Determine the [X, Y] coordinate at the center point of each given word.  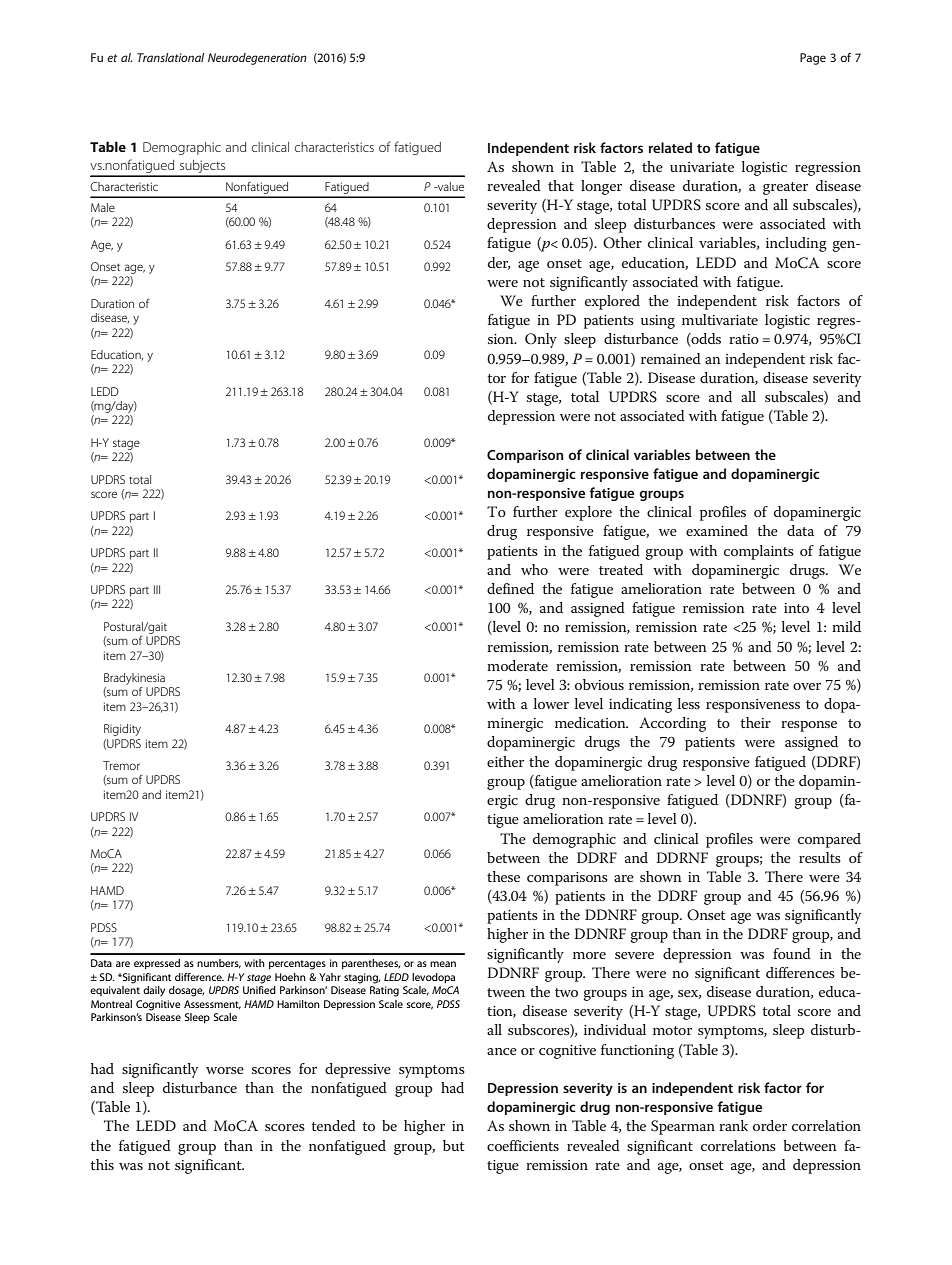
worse [225, 1070]
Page [813, 59]
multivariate [720, 319]
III [157, 589]
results [820, 857]
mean [443, 964]
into [796, 608]
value [450, 186]
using [658, 322]
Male [103, 207]
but [454, 1145]
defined [510, 588]
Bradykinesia [134, 679]
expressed [157, 964]
